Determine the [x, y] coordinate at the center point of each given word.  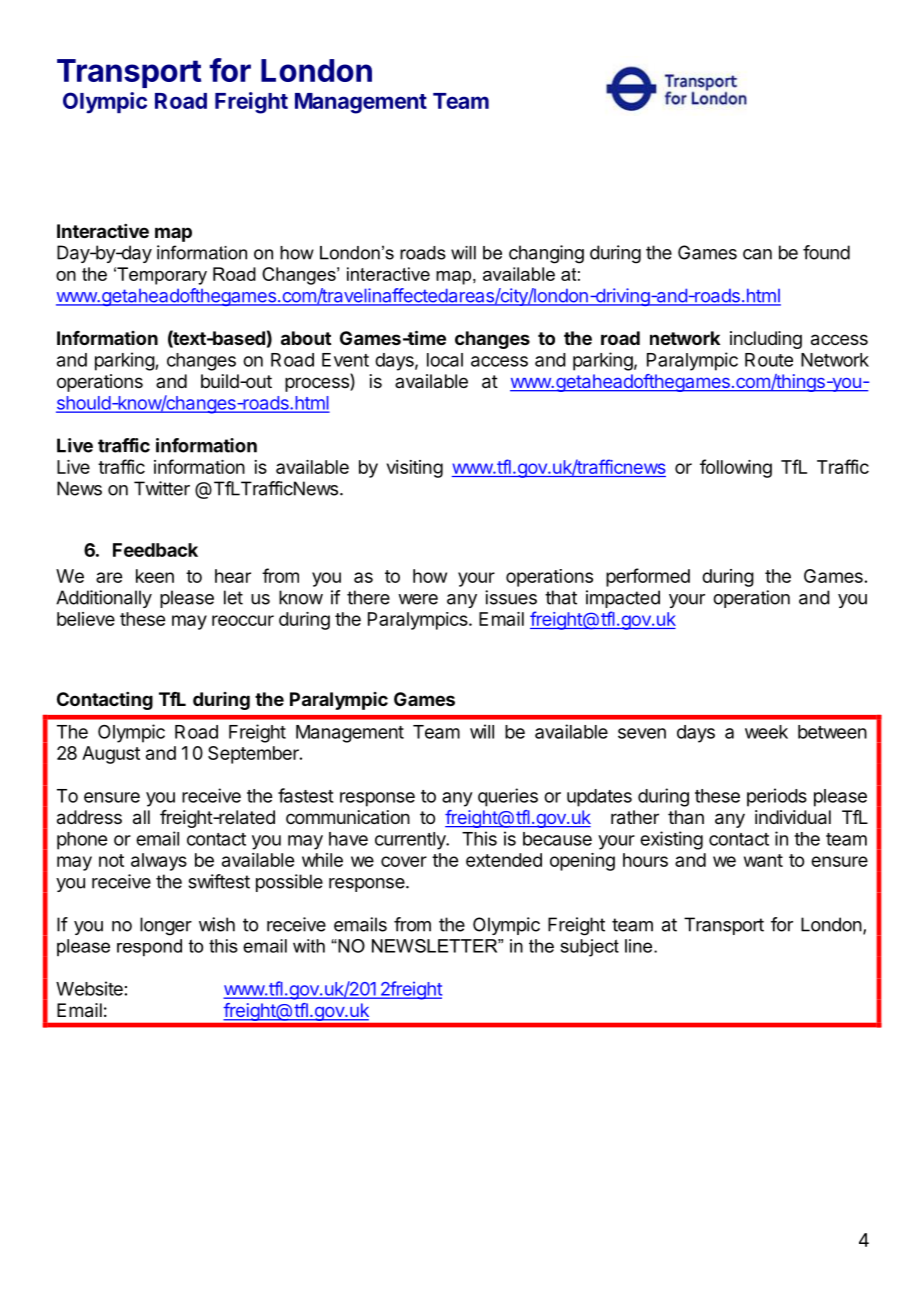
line [640, 946]
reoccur [243, 620]
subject [590, 948]
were [418, 599]
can [757, 254]
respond [149, 948]
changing [546, 254]
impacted [623, 599]
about [306, 338]
